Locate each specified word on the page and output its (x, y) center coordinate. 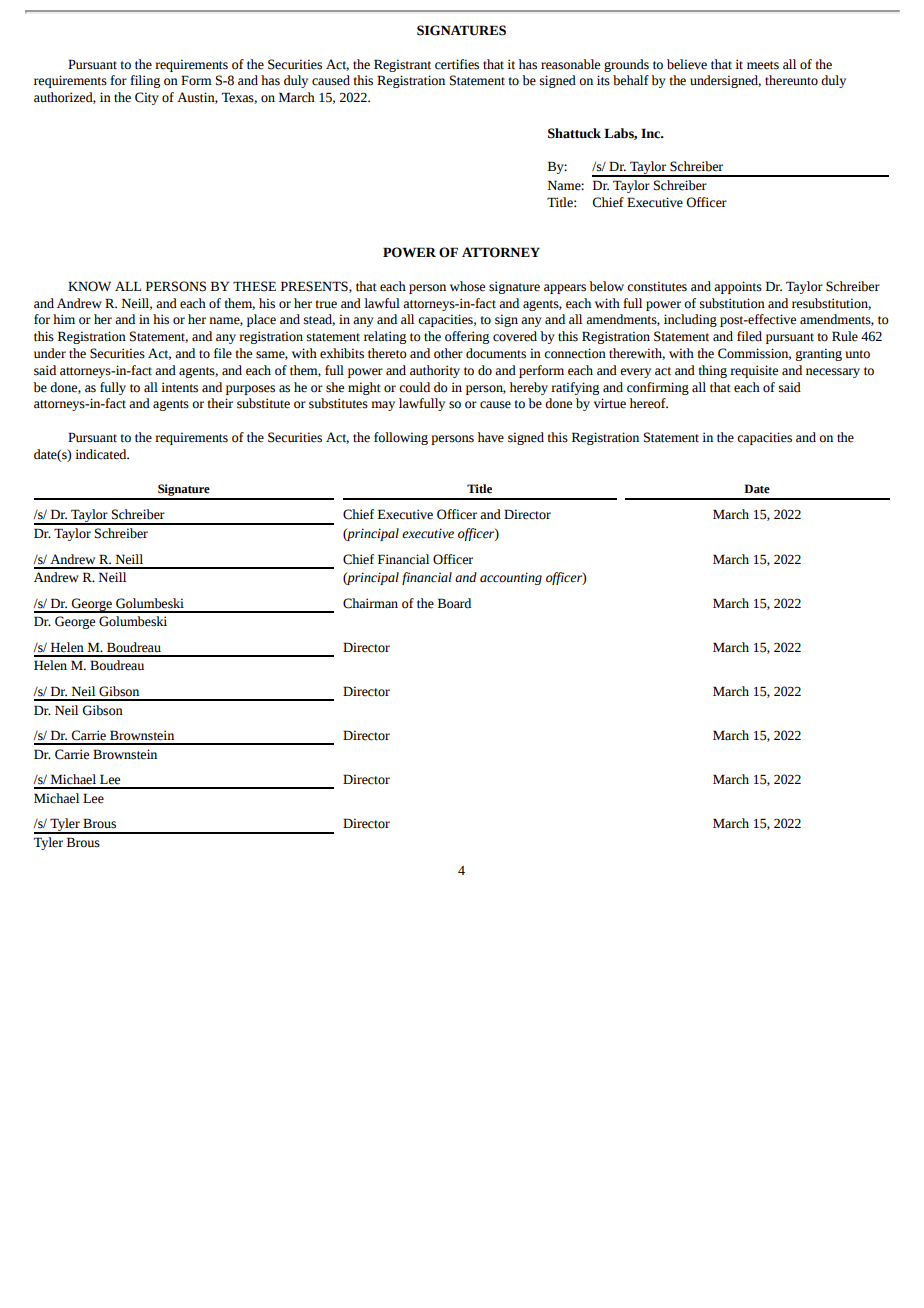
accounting (511, 578)
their (220, 403)
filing (145, 81)
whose (467, 286)
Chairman (370, 603)
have (491, 437)
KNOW (89, 286)
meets (763, 65)
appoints (738, 287)
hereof (649, 403)
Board (454, 603)
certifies (457, 64)
